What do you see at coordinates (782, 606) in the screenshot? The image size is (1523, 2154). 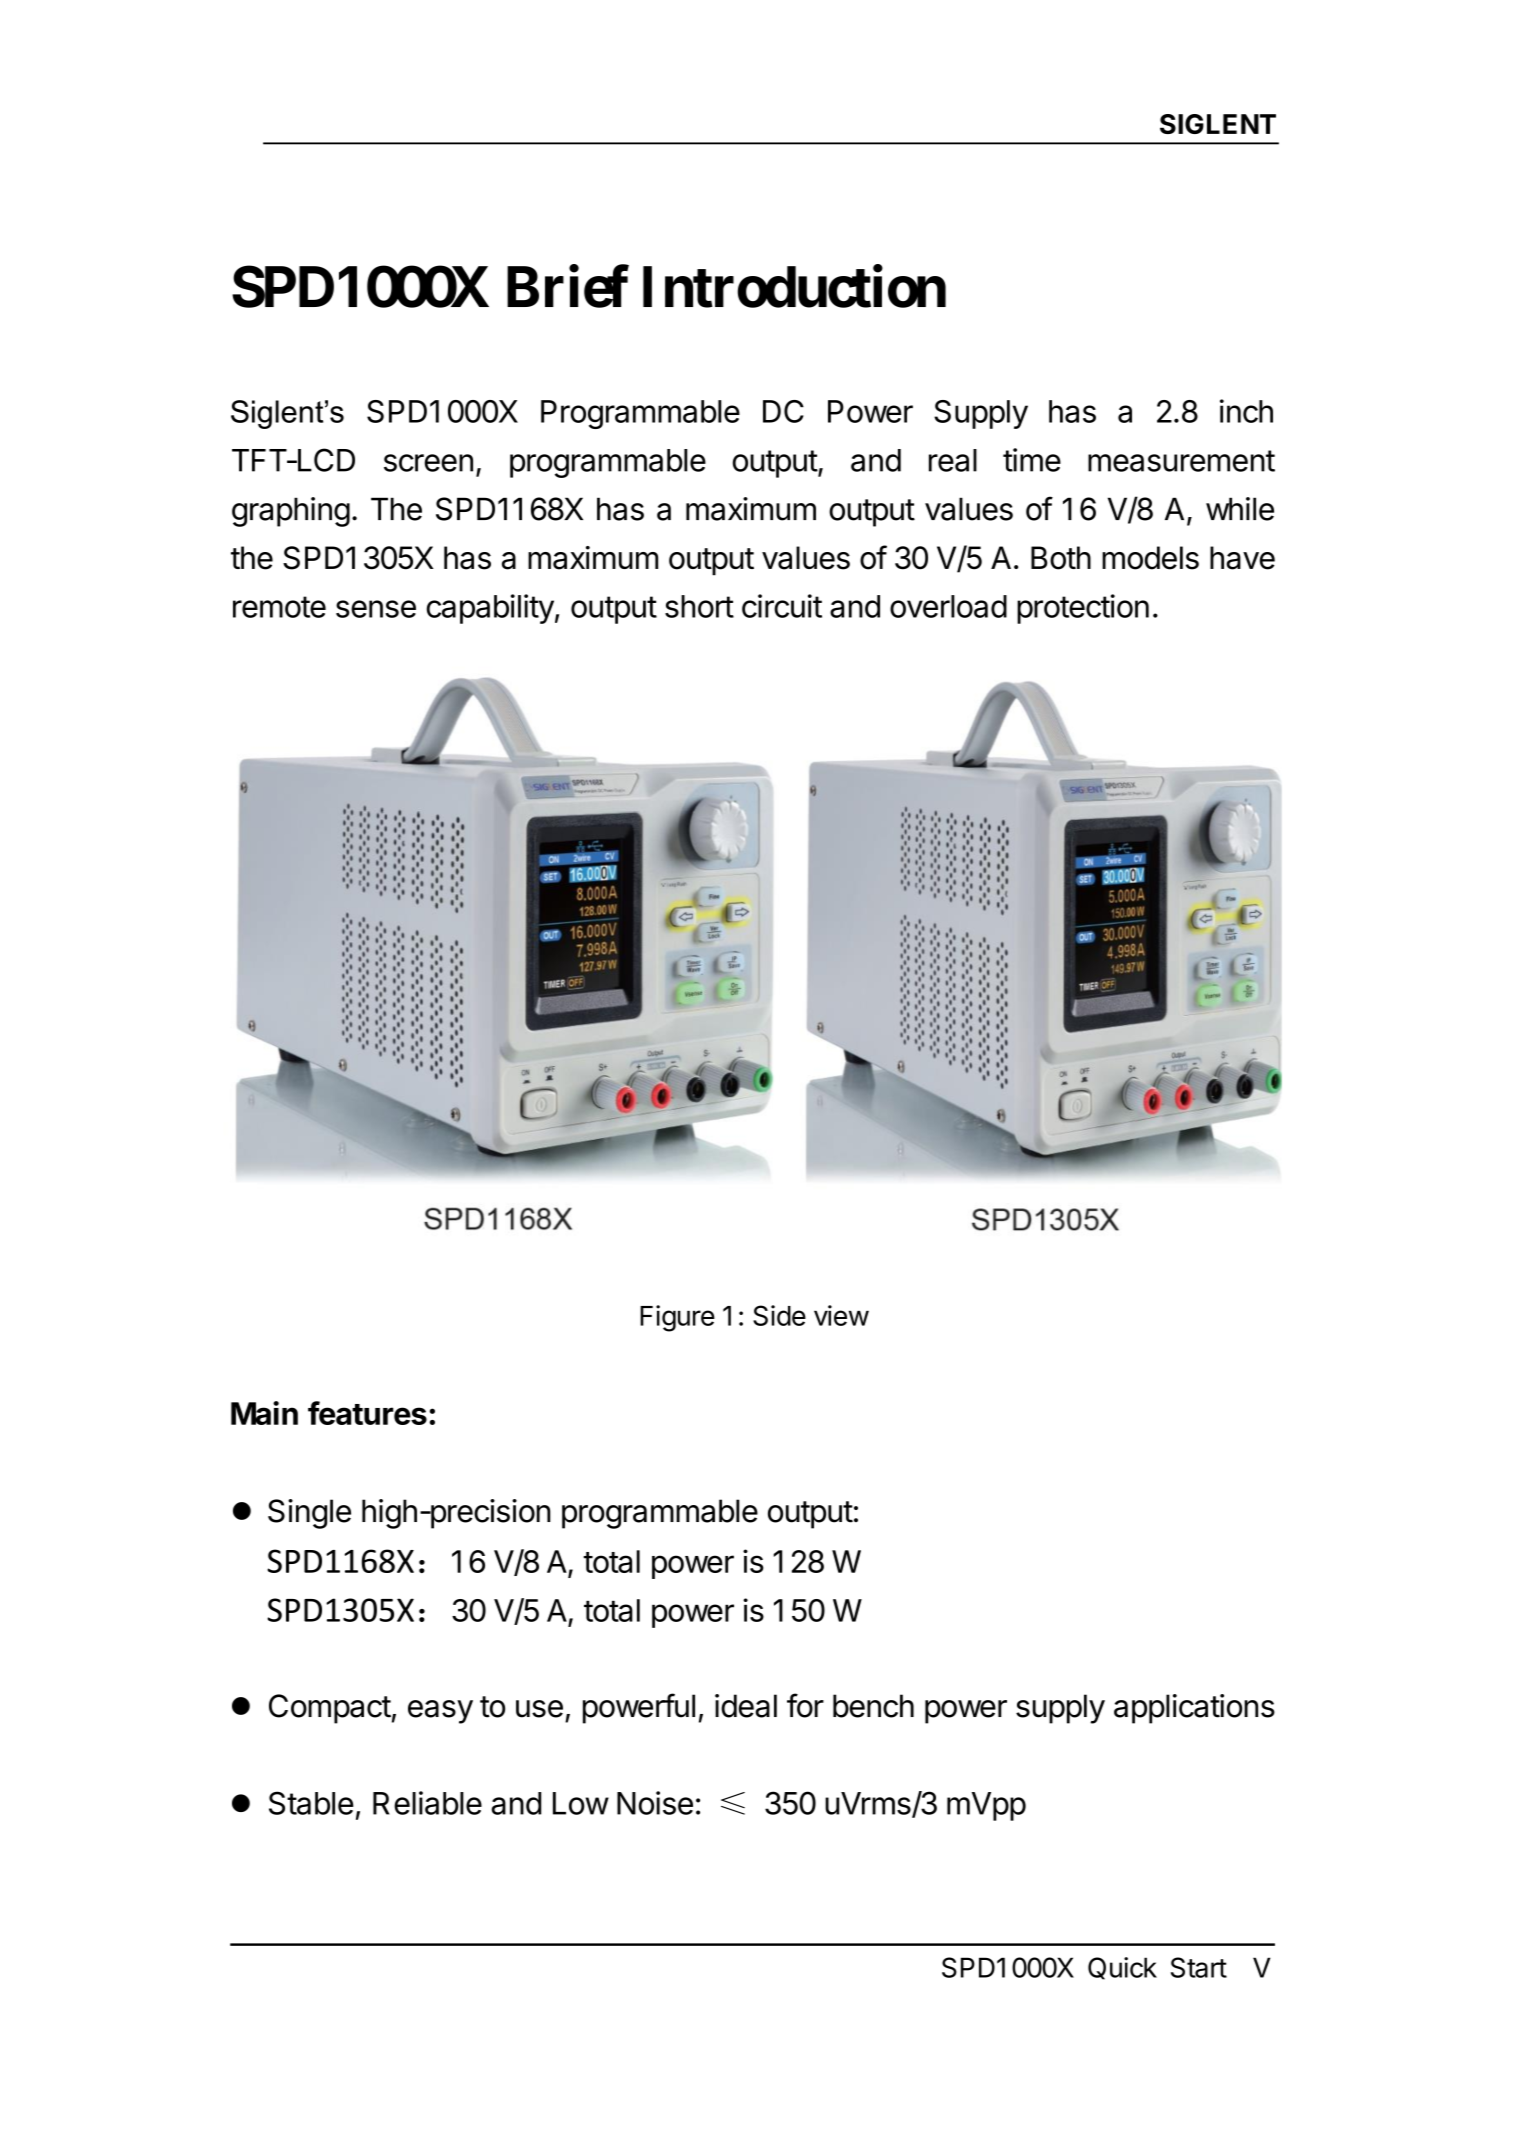 I see `circuit` at bounding box center [782, 606].
